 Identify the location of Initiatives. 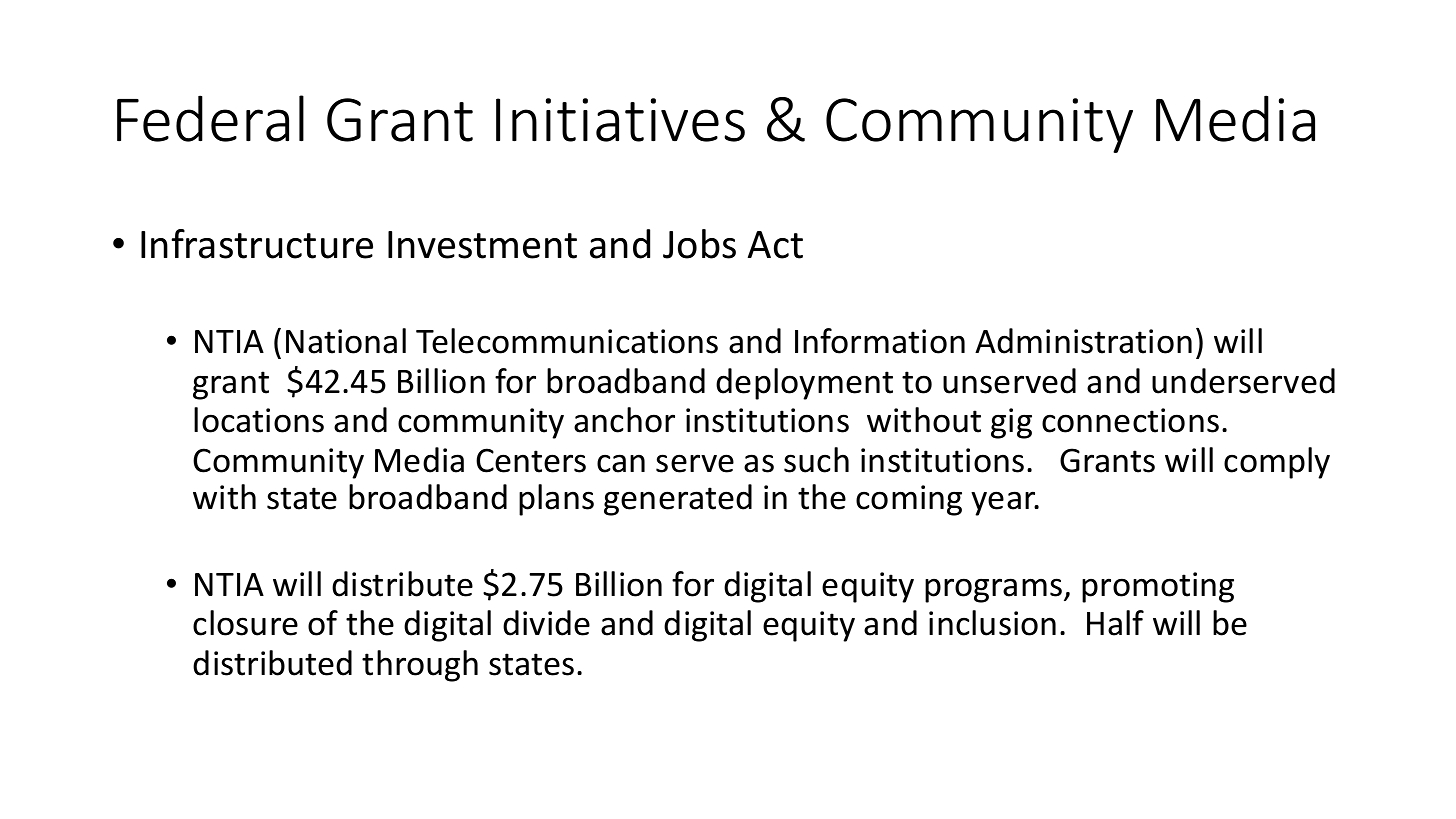
(620, 120).
